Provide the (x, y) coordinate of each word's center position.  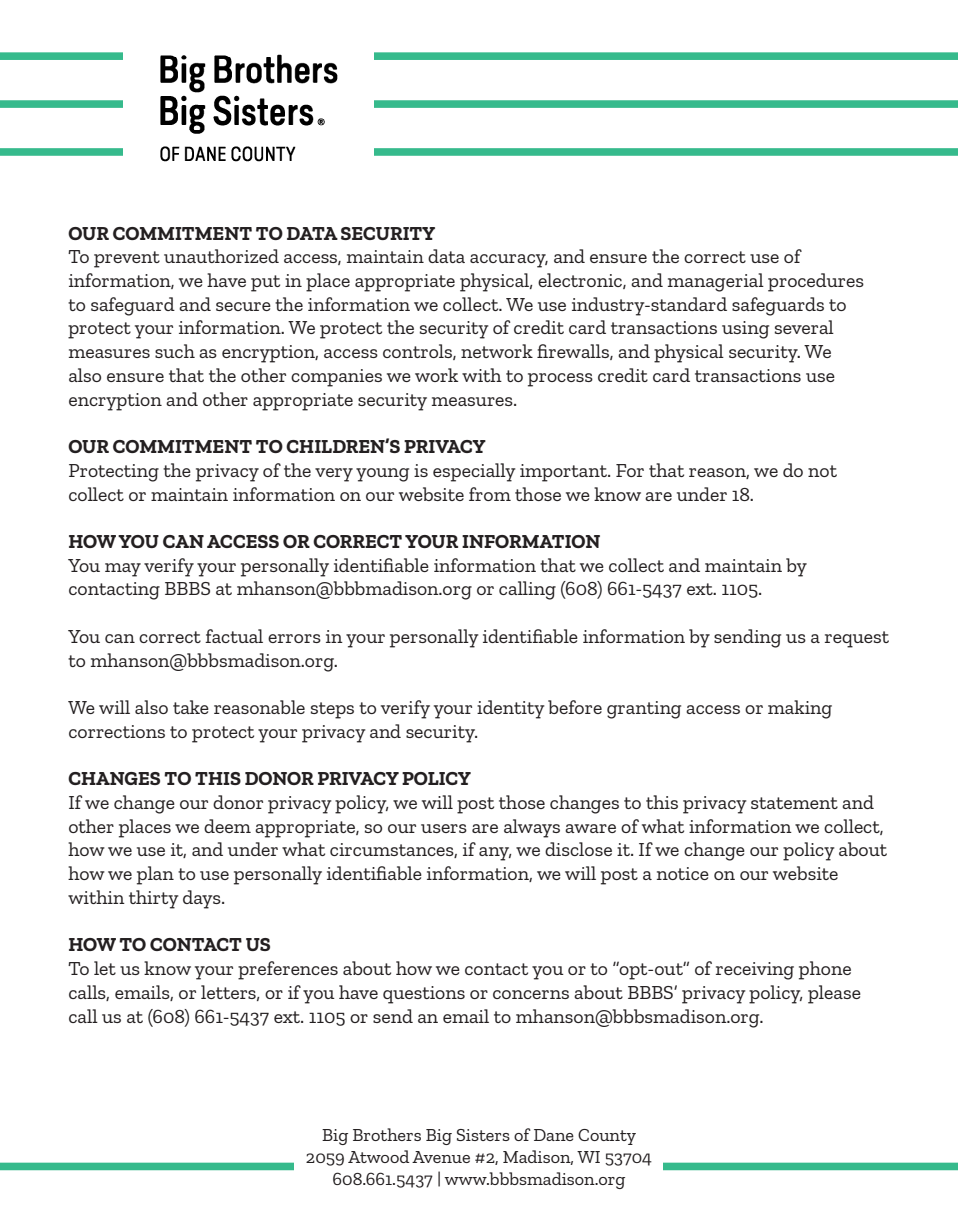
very (334, 475)
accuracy (509, 261)
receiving (755, 971)
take (191, 707)
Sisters (483, 1135)
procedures (816, 282)
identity (511, 709)
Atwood (379, 1156)
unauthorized (221, 256)
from (490, 494)
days (203, 899)
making (800, 709)
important (565, 473)
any (495, 854)
